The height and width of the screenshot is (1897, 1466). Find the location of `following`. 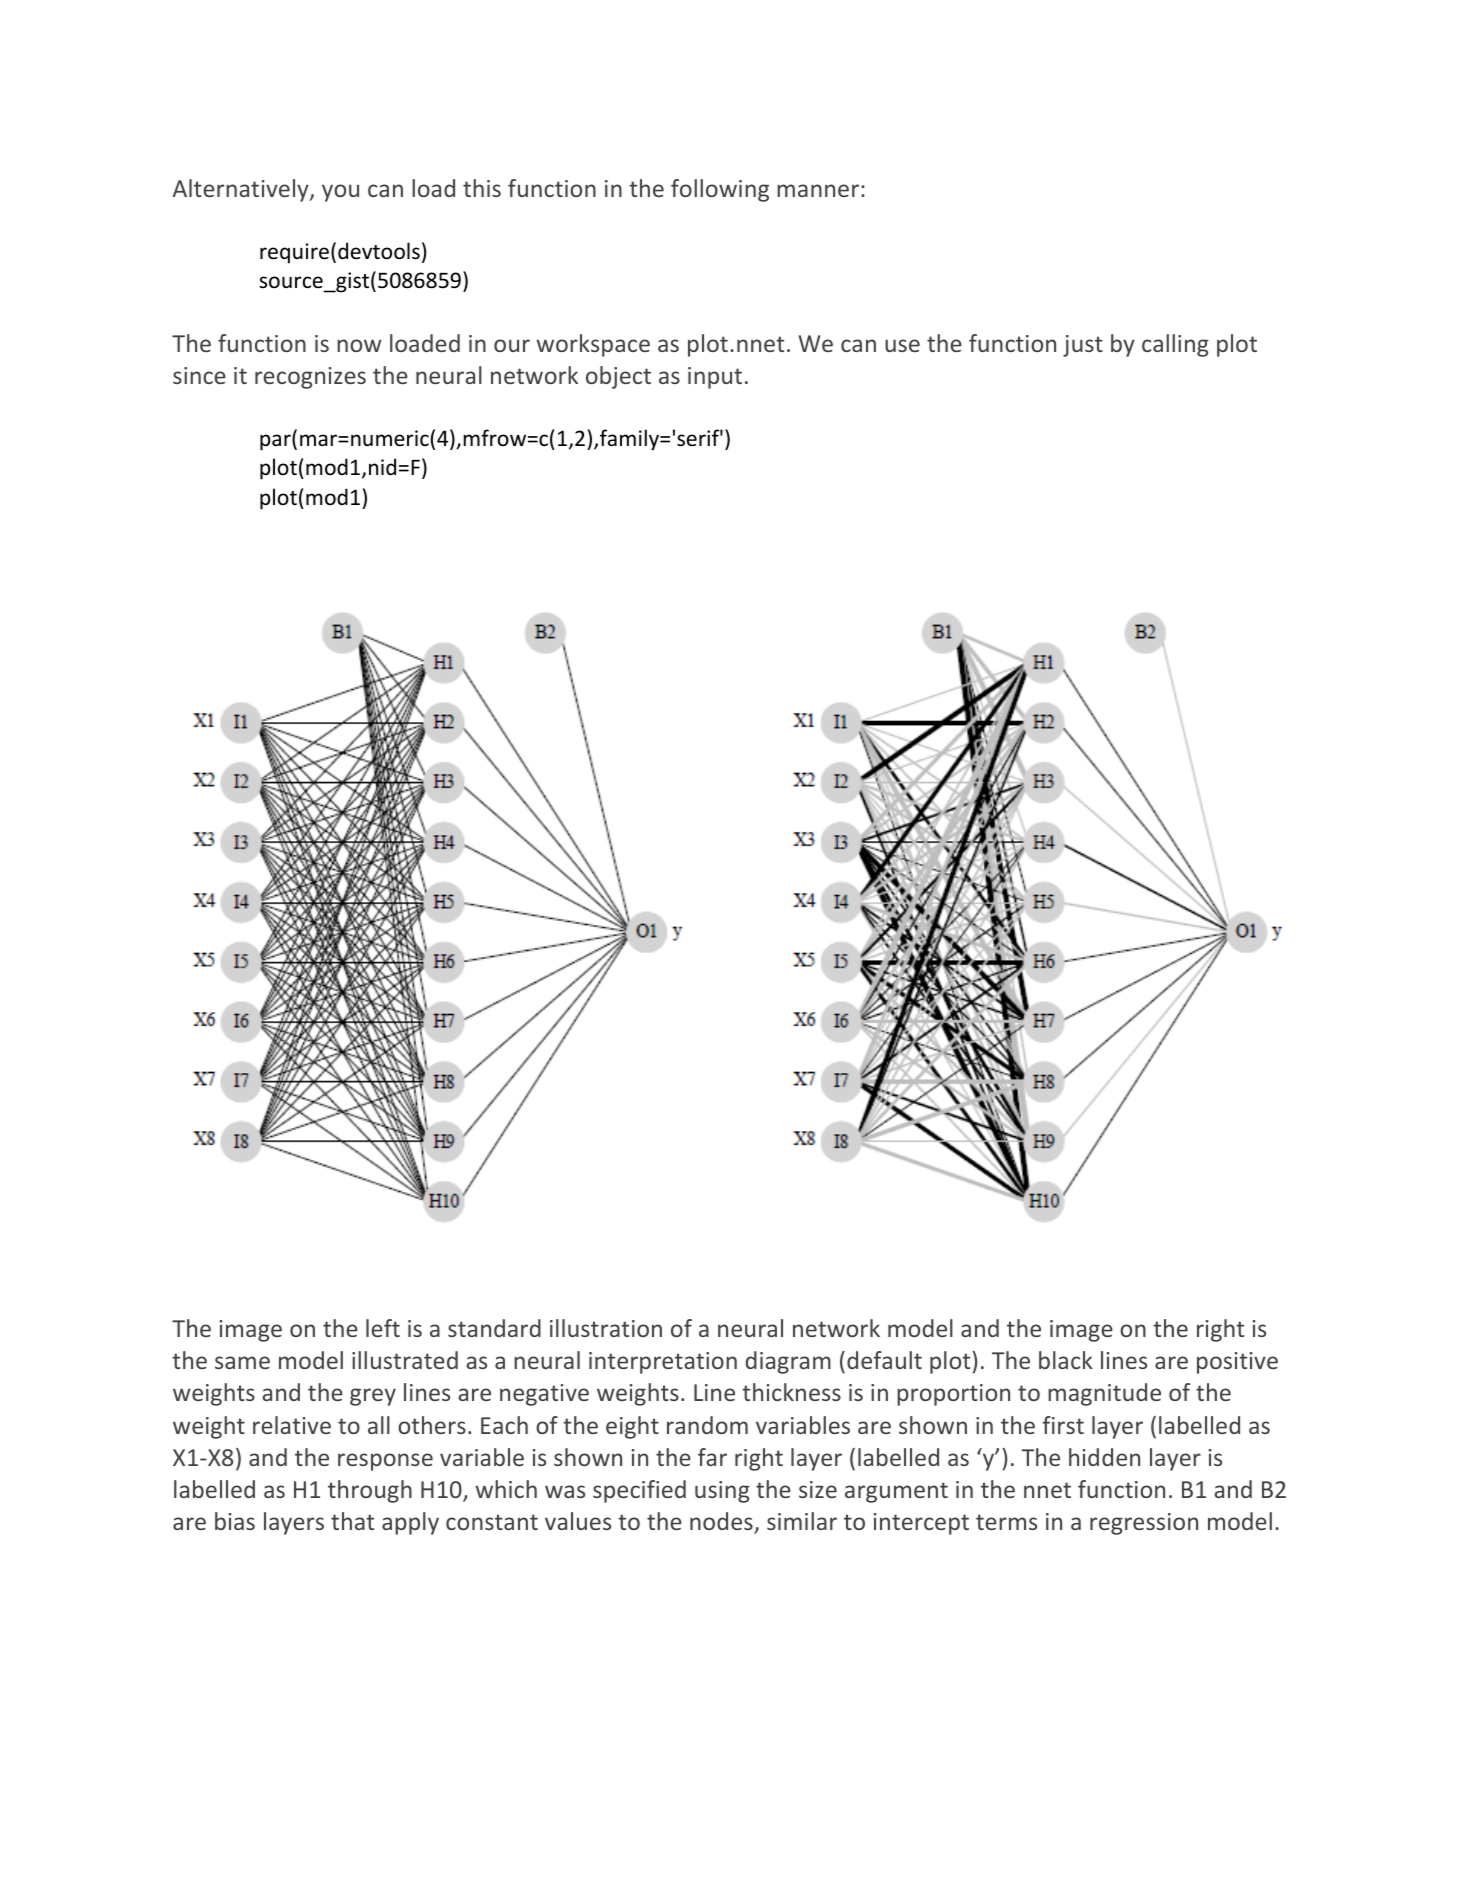

following is located at coordinates (720, 190).
